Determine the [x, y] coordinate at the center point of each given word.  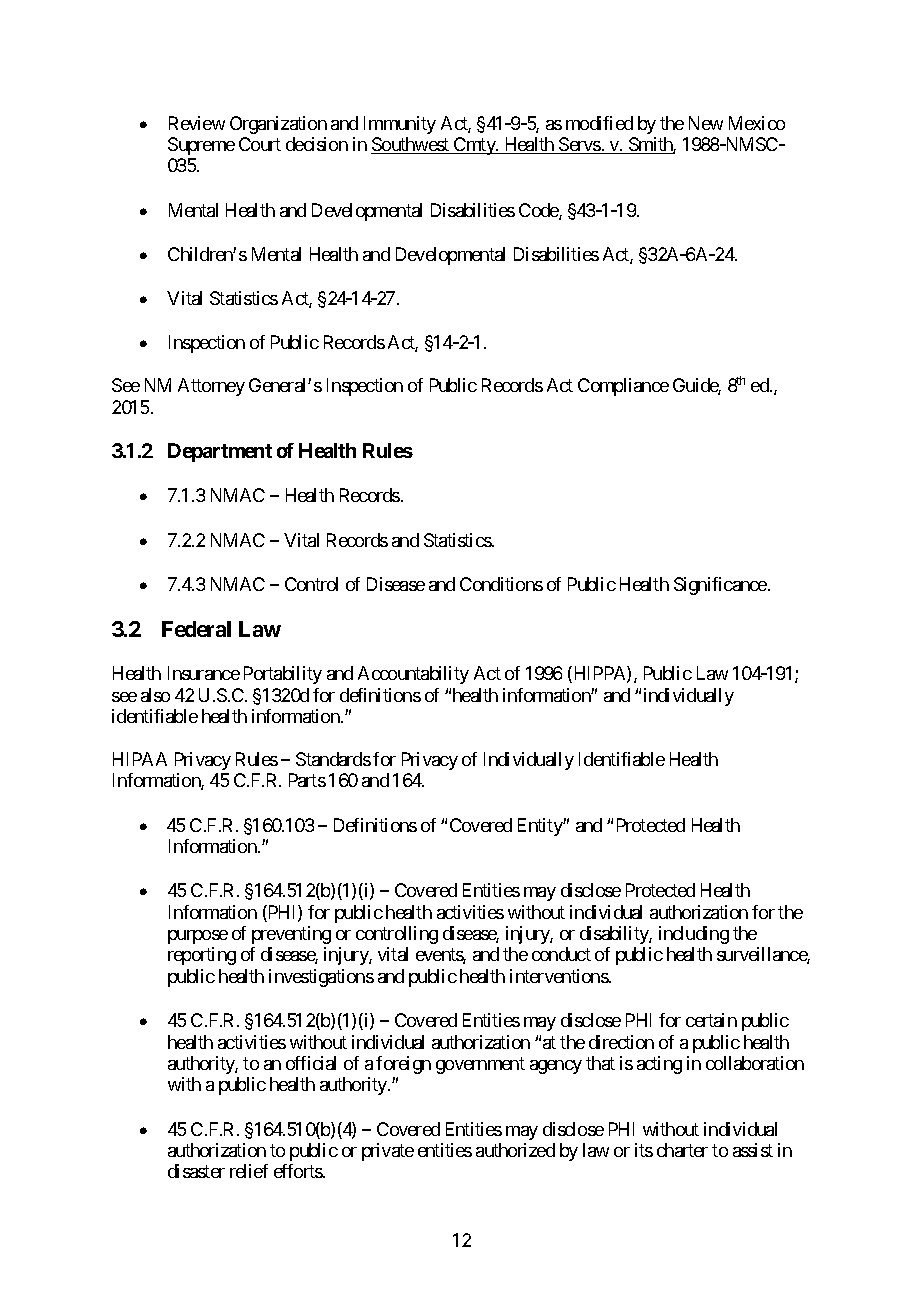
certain [711, 1020]
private [388, 1152]
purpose [198, 937]
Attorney [211, 387]
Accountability [413, 675]
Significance [720, 586]
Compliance [623, 387]
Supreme [201, 146]
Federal [196, 629]
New [706, 123]
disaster [196, 1171]
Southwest [411, 145]
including [694, 935]
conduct [561, 954]
